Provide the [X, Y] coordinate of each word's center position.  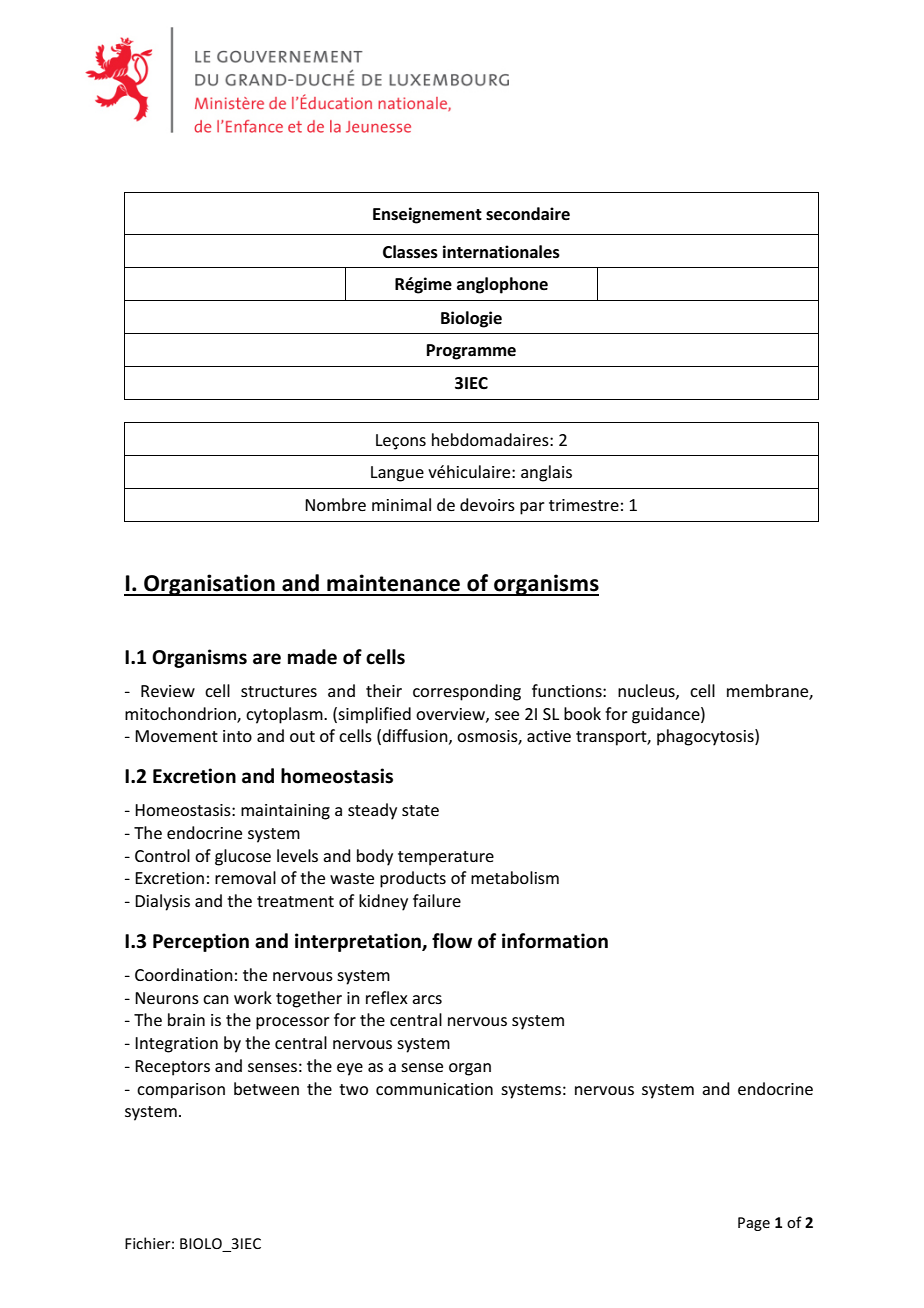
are [267, 659]
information [555, 941]
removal [245, 877]
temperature [446, 858]
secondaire [528, 214]
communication [434, 1089]
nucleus [647, 691]
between [266, 1088]
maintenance [393, 583]
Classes [410, 252]
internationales [501, 252]
